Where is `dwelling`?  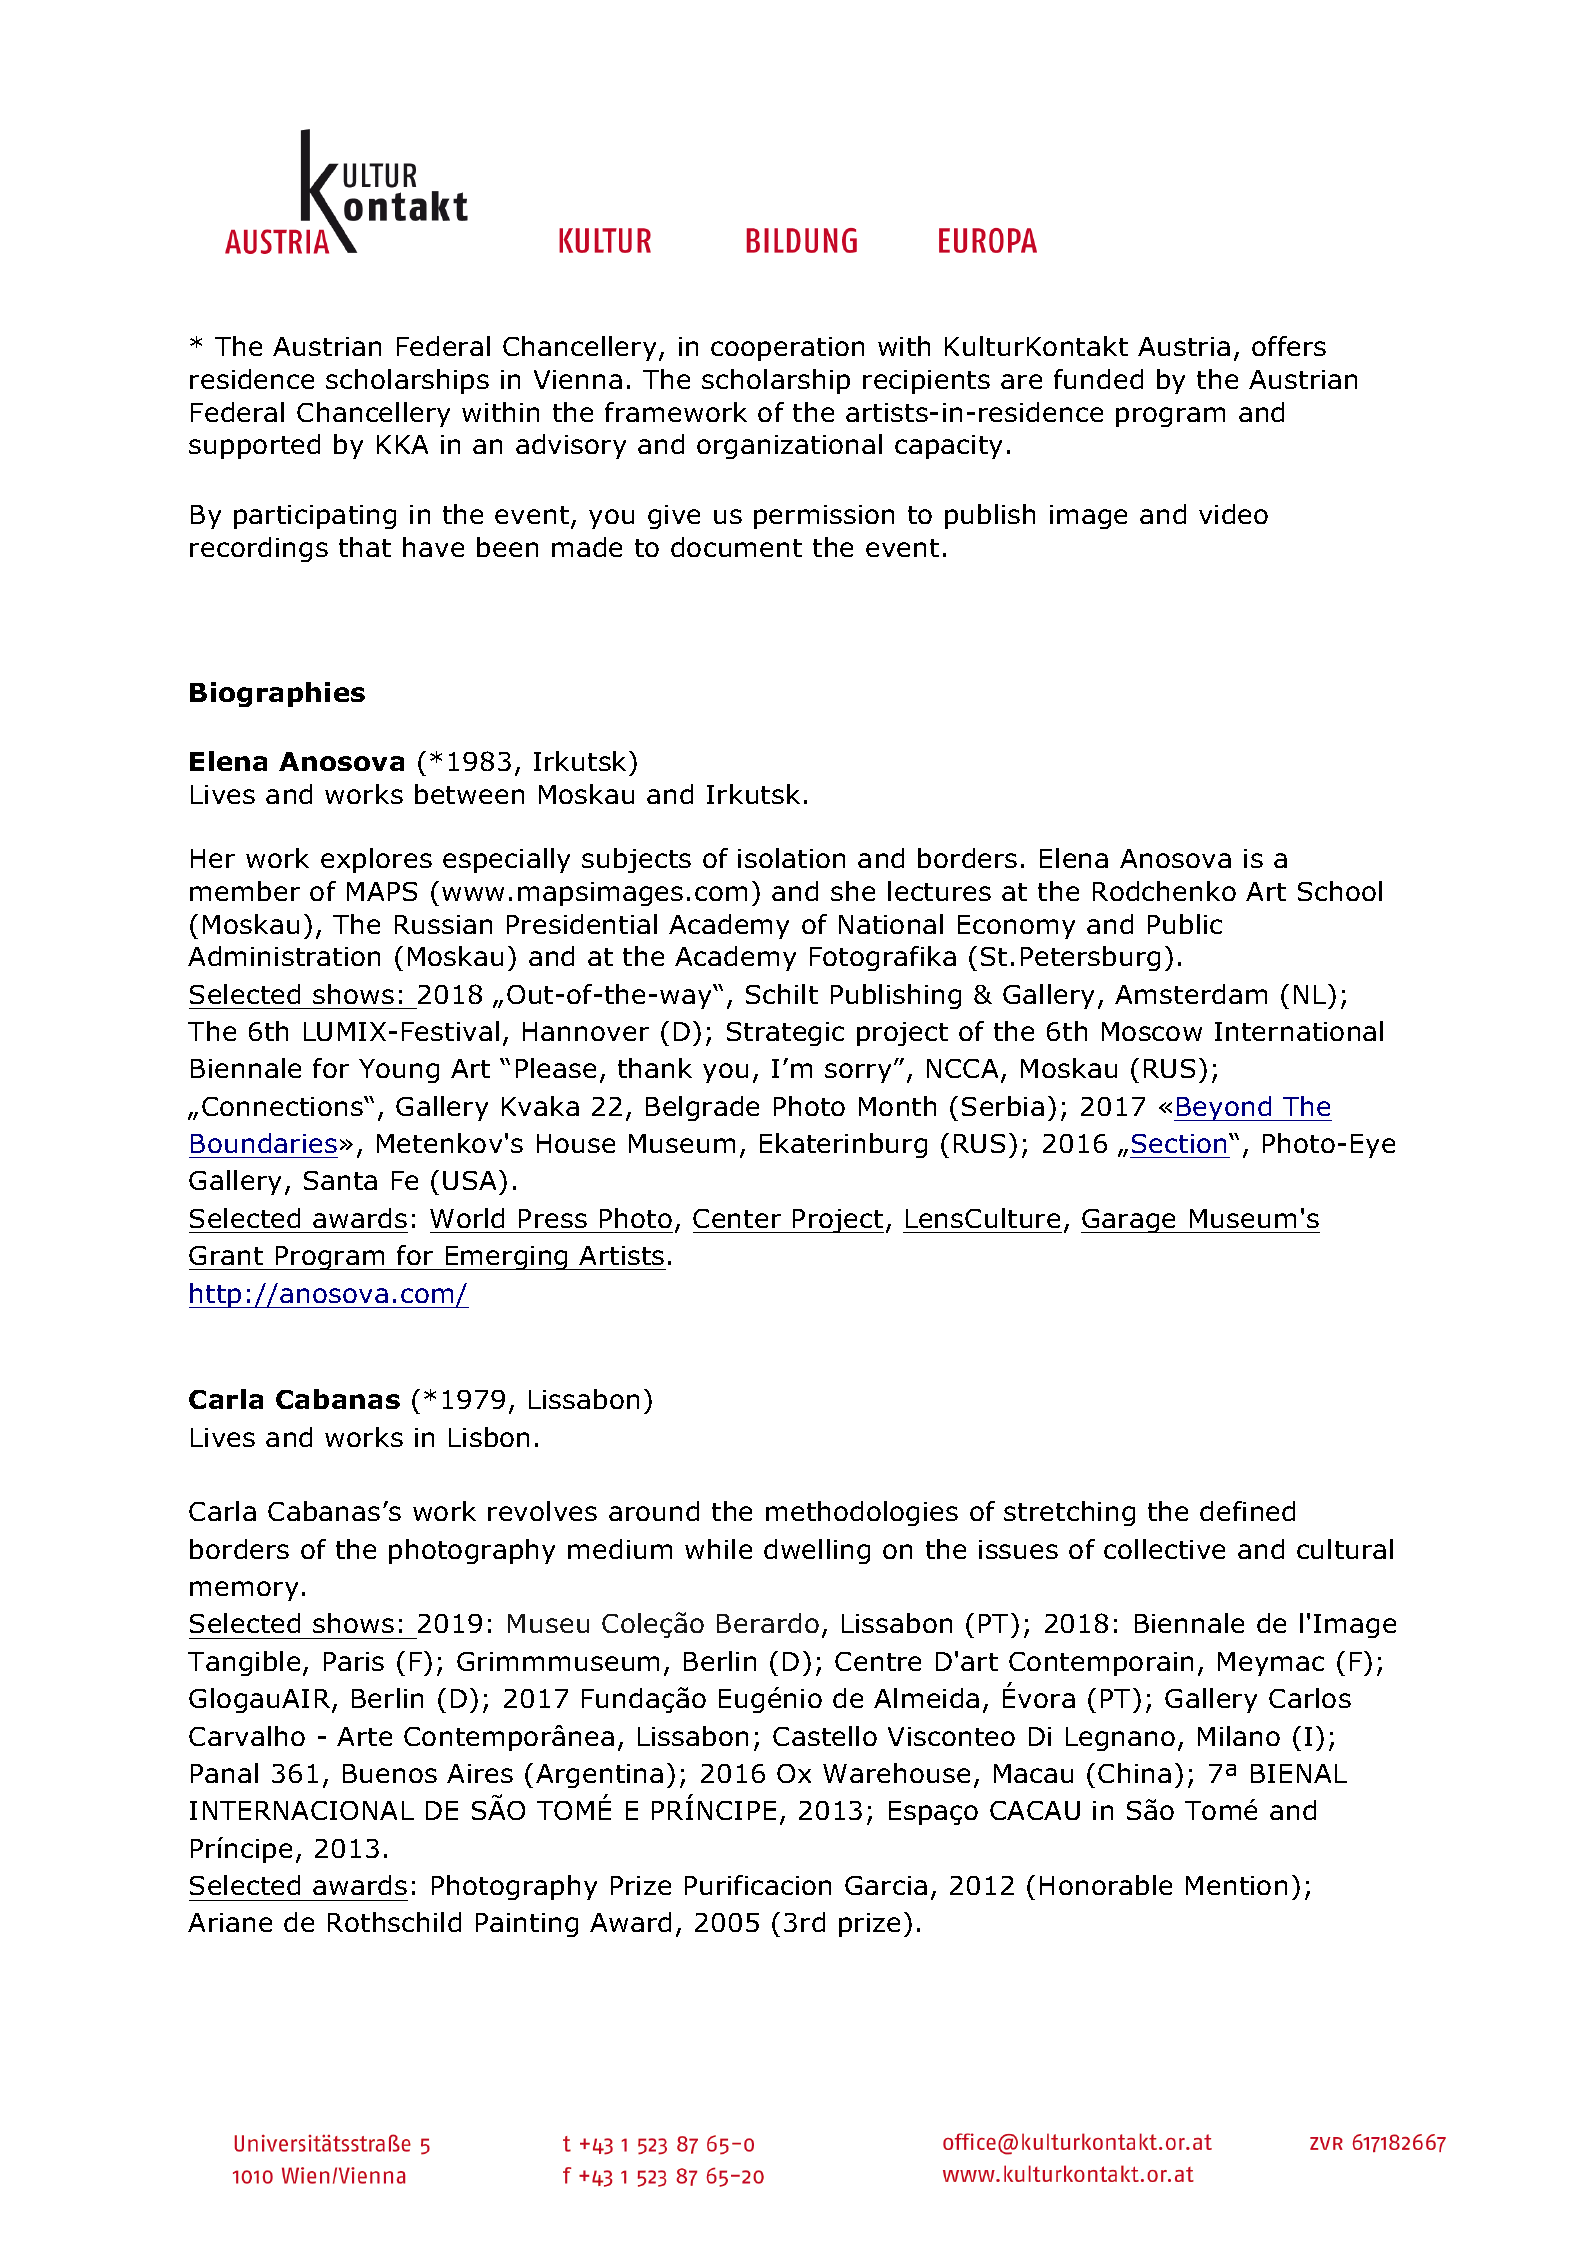 dwelling is located at coordinates (817, 1551).
